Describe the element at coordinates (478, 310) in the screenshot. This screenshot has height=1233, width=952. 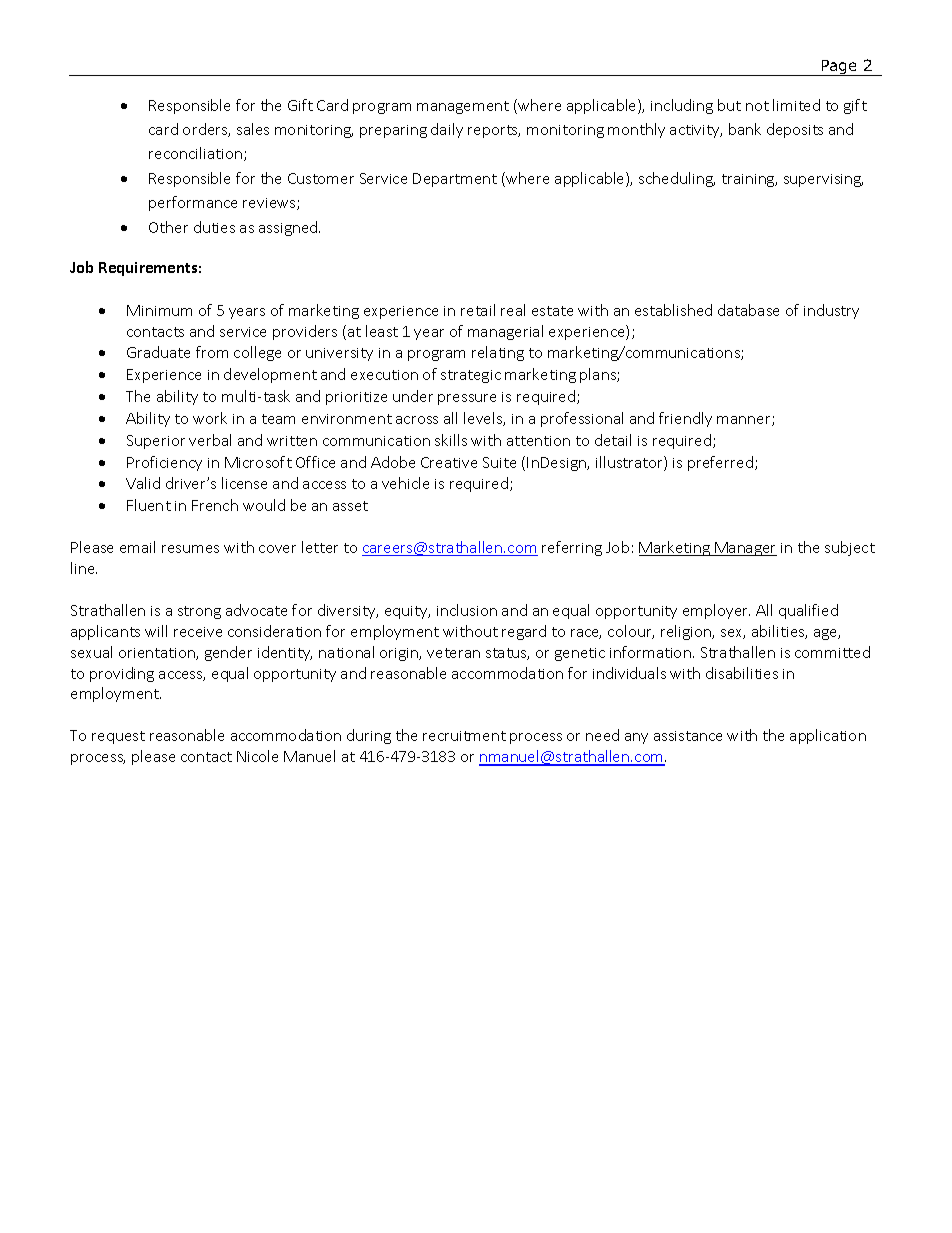
I see `retail` at that location.
